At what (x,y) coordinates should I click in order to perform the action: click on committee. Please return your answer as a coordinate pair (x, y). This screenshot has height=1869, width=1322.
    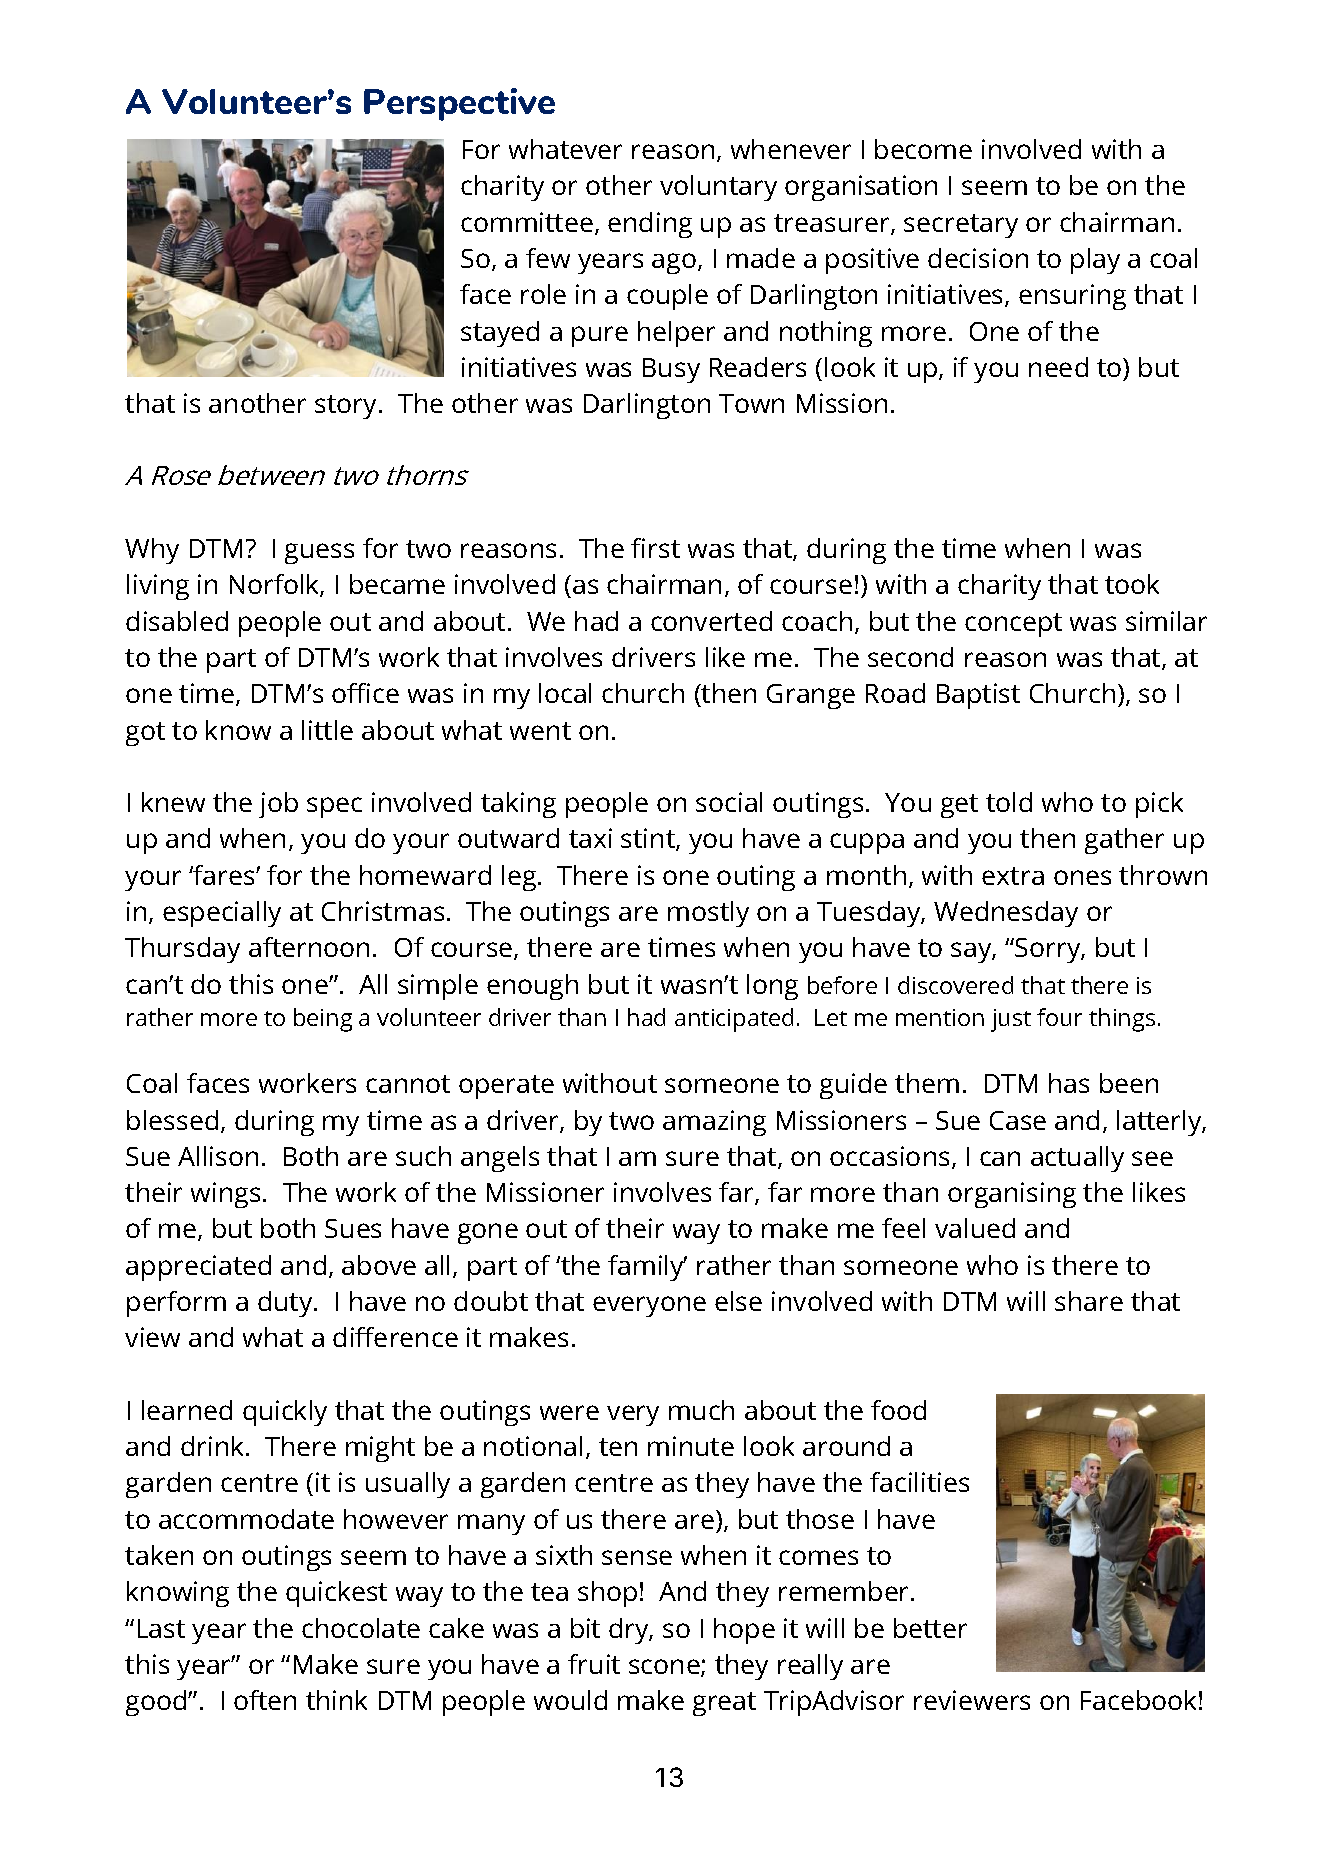
    Looking at the image, I should click on (527, 222).
